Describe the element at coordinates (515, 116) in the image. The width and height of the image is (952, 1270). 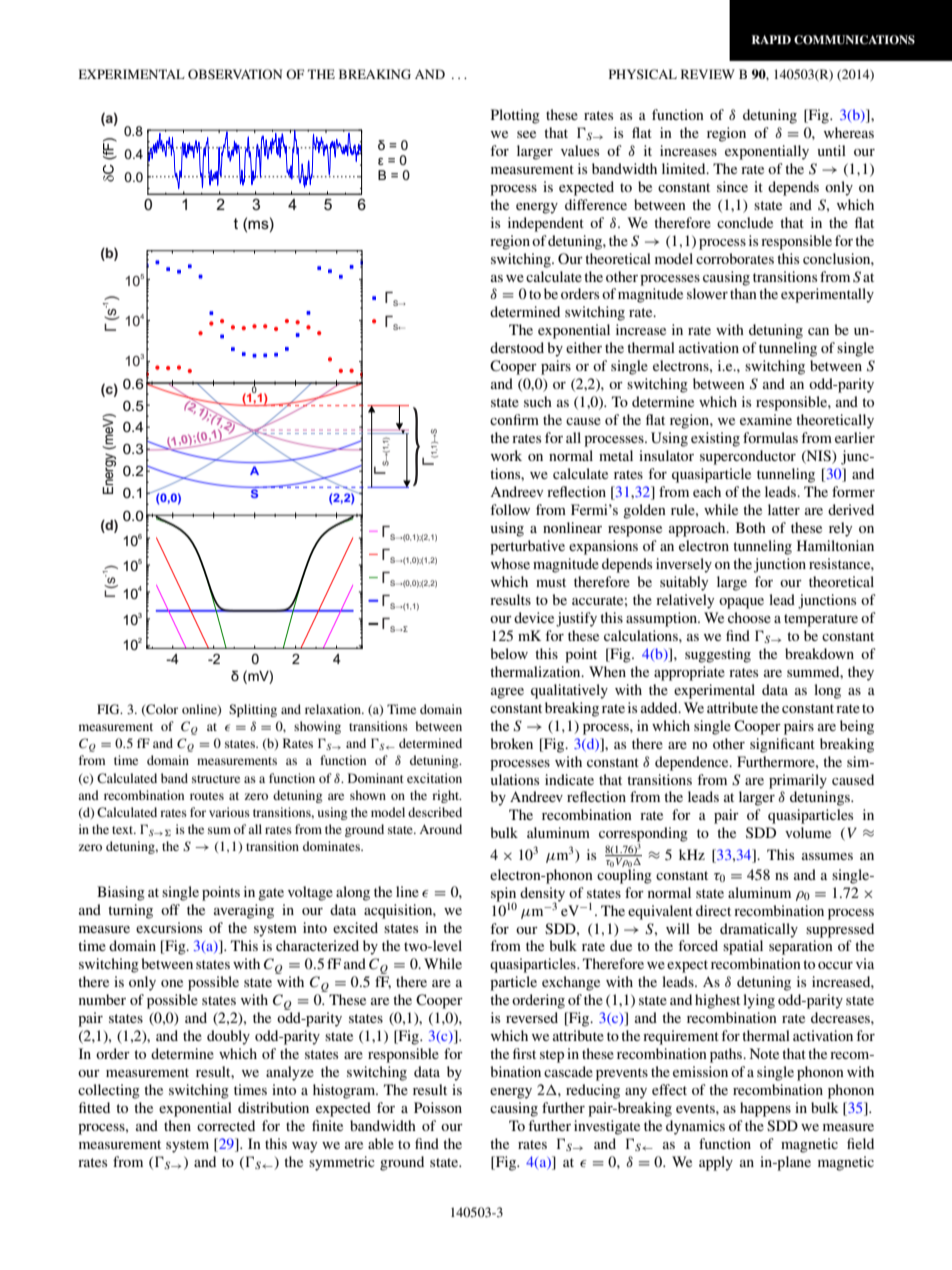
I see `Plotting` at that location.
